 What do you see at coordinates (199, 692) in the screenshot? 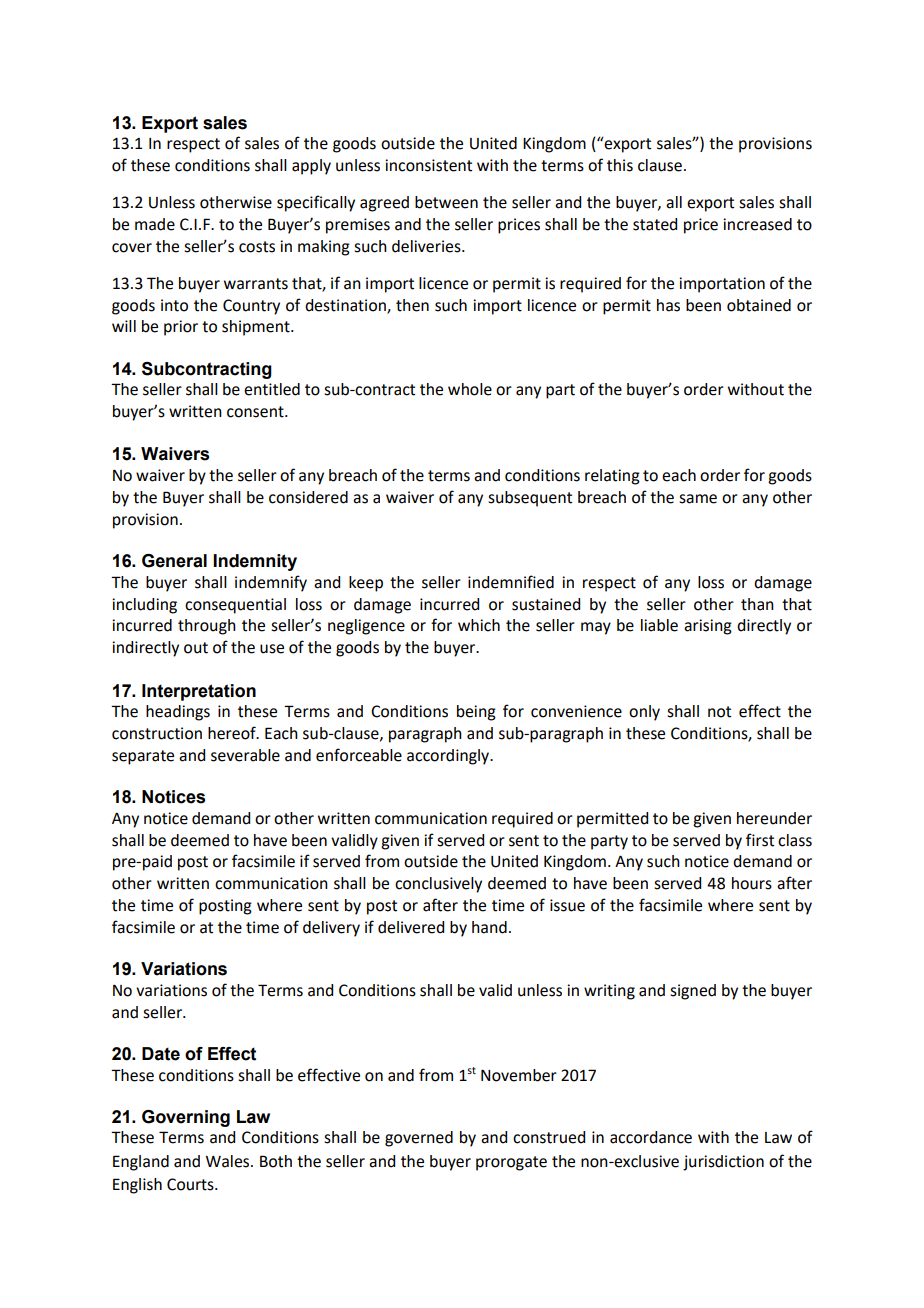
I see `Interpretation` at bounding box center [199, 692].
